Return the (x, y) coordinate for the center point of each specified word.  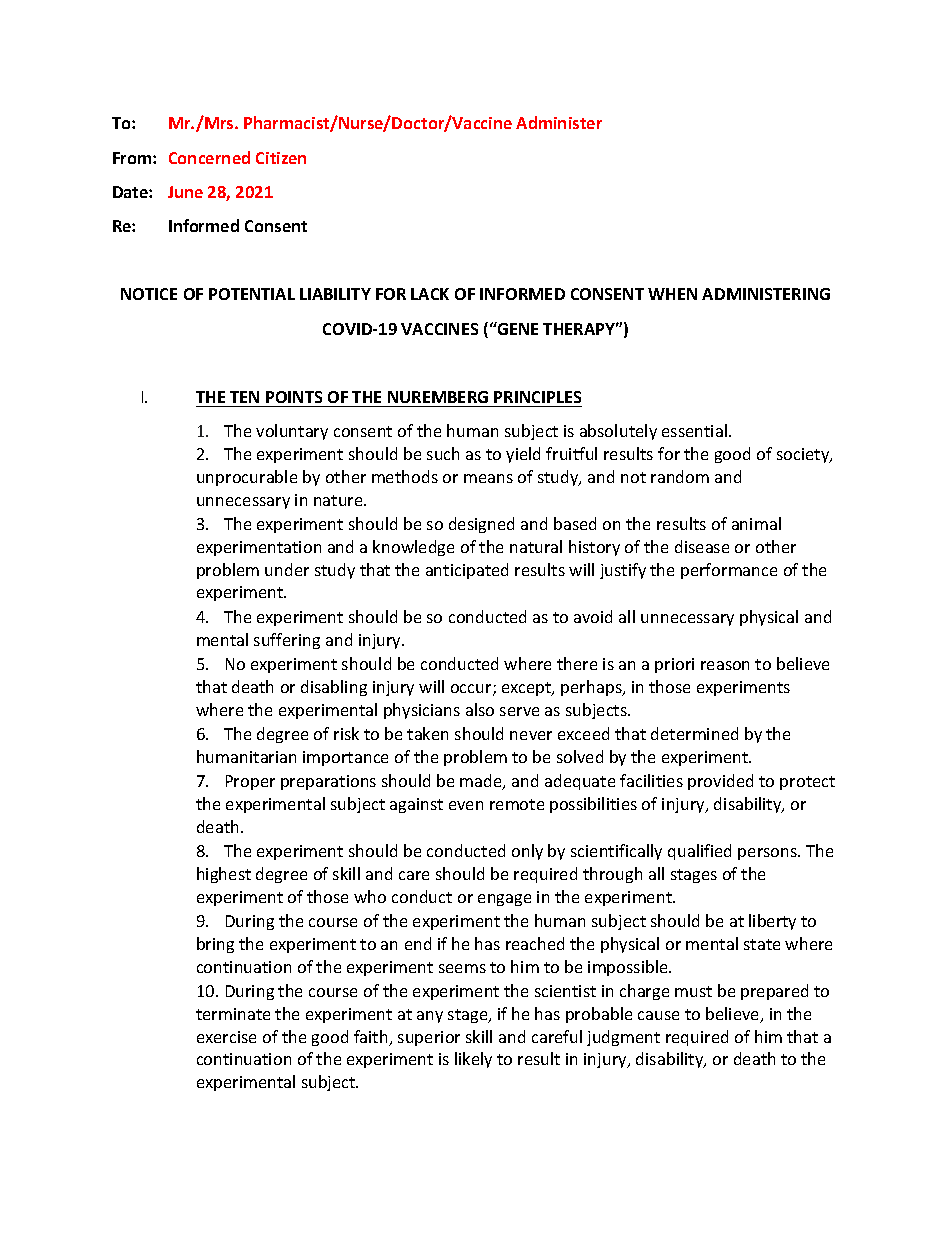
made (482, 782)
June (185, 192)
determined (694, 733)
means (488, 478)
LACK (430, 294)
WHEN (672, 294)
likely (473, 1060)
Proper (250, 782)
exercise (226, 1037)
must (693, 991)
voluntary (292, 432)
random (680, 476)
